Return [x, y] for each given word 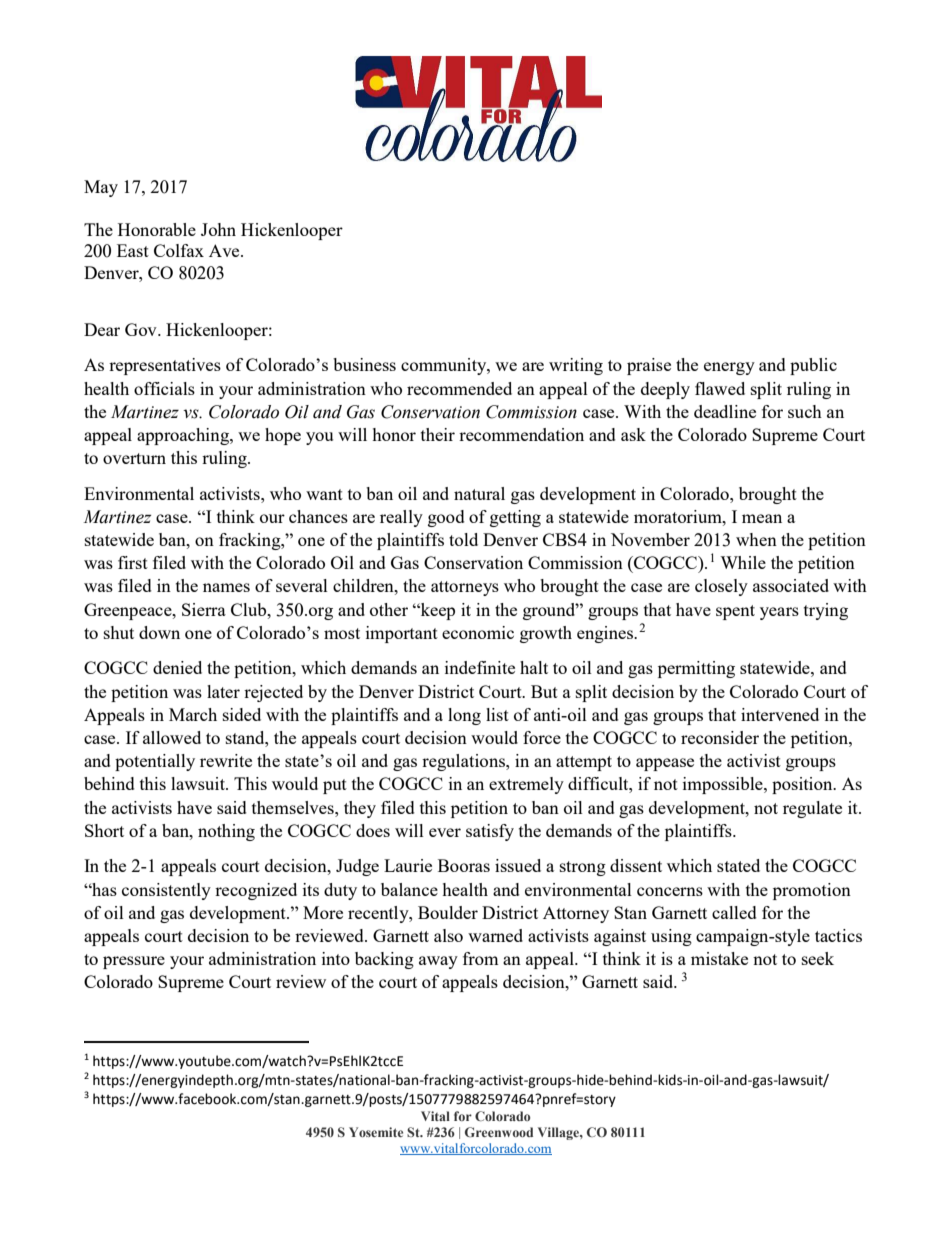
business [364, 364]
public [813, 366]
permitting [696, 669]
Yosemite [376, 1132]
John [218, 229]
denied [177, 667]
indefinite [480, 667]
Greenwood [499, 1132]
